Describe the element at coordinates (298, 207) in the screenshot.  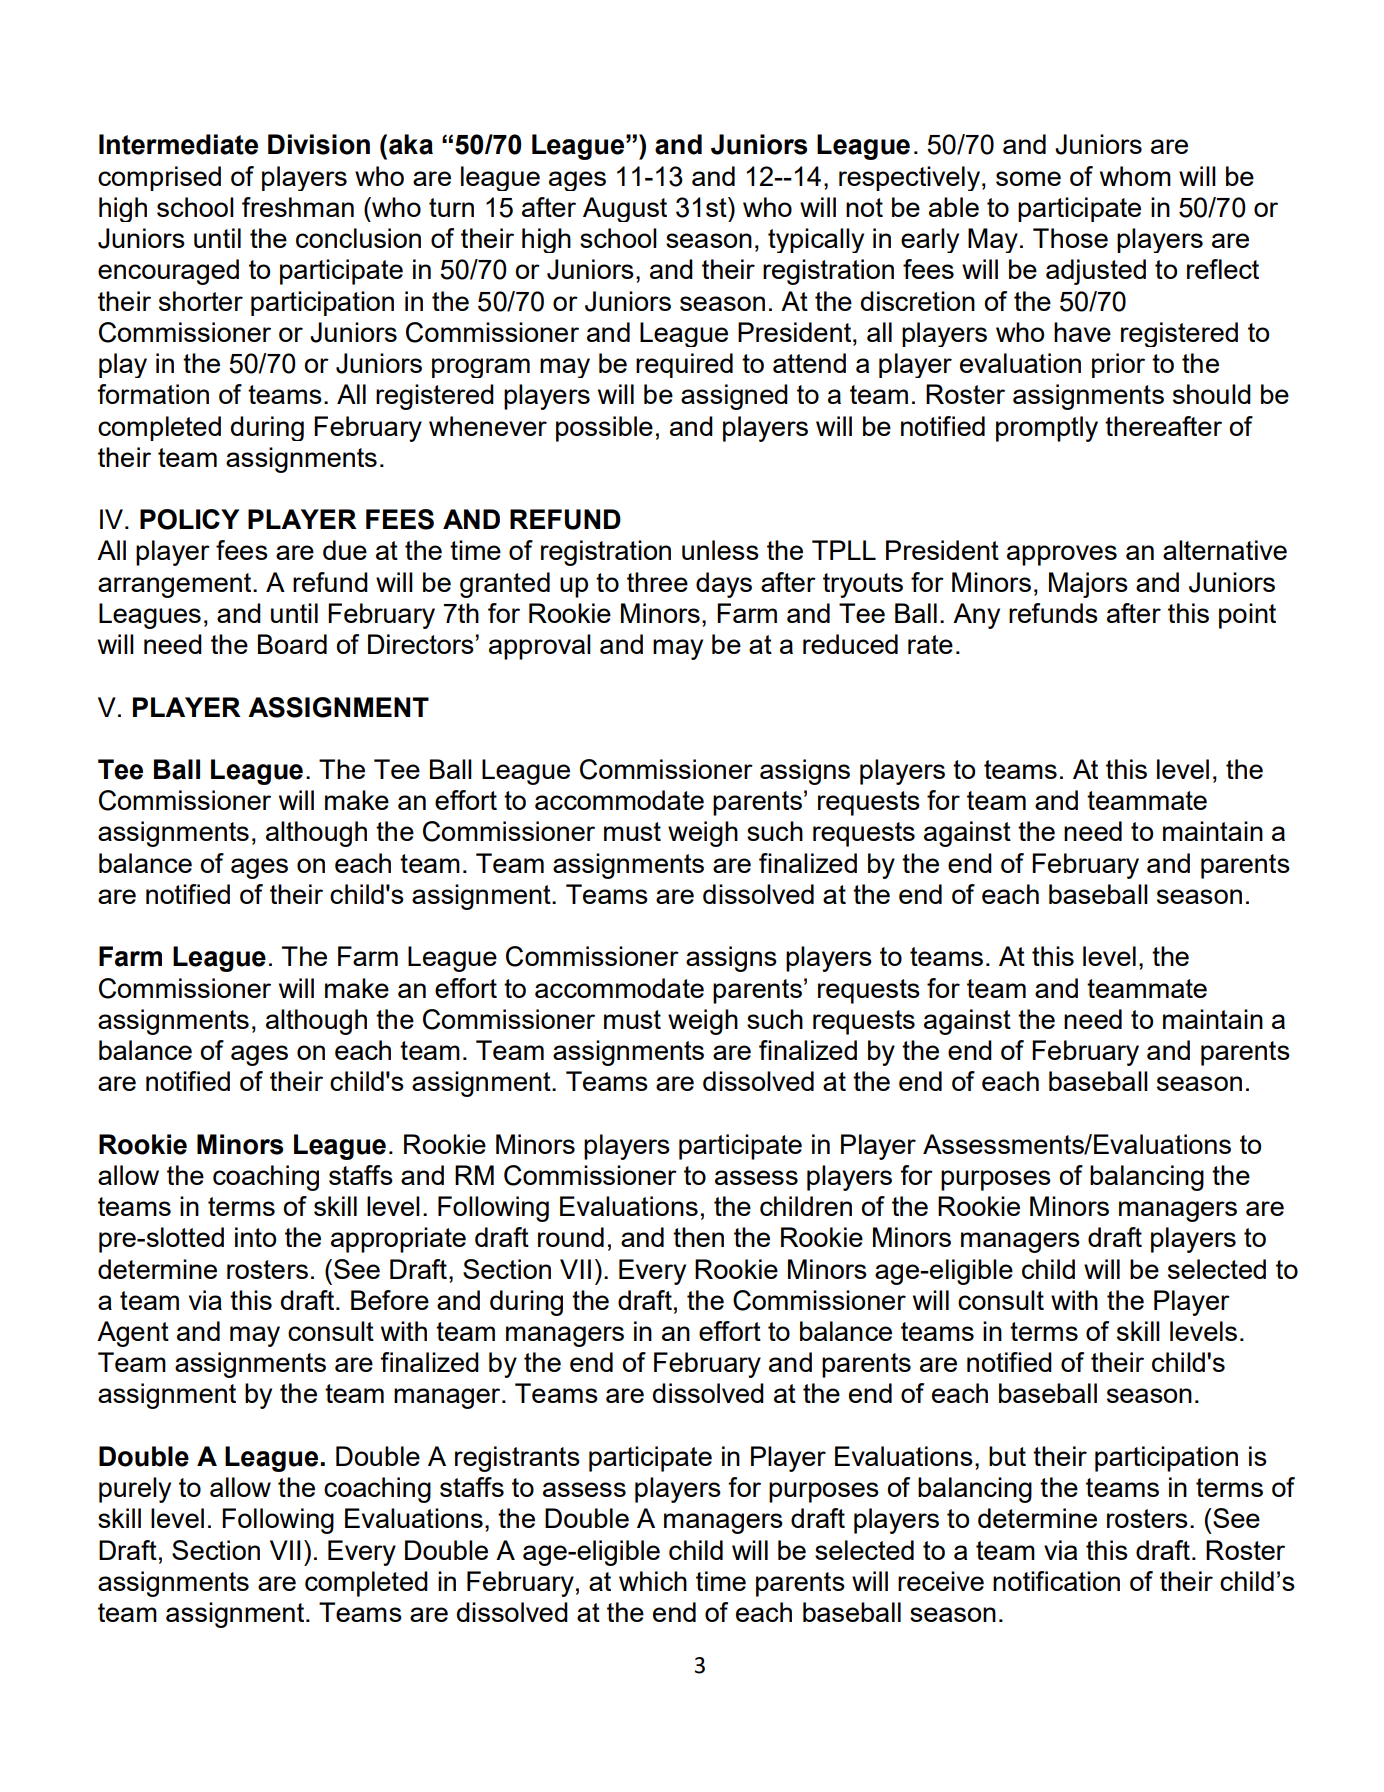
I see `freshman` at that location.
